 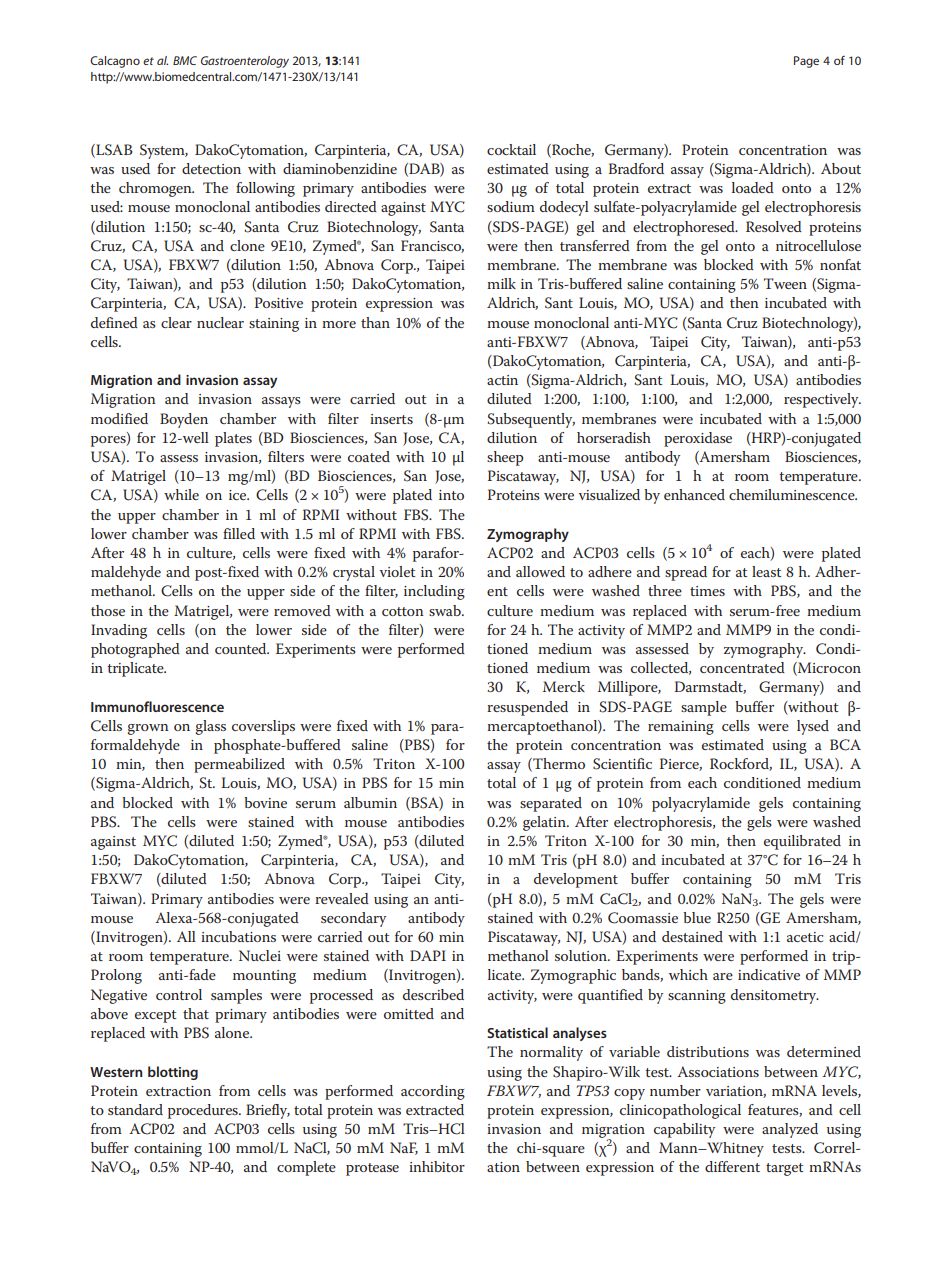 What do you see at coordinates (753, 187) in the screenshot?
I see `loaded` at bounding box center [753, 187].
